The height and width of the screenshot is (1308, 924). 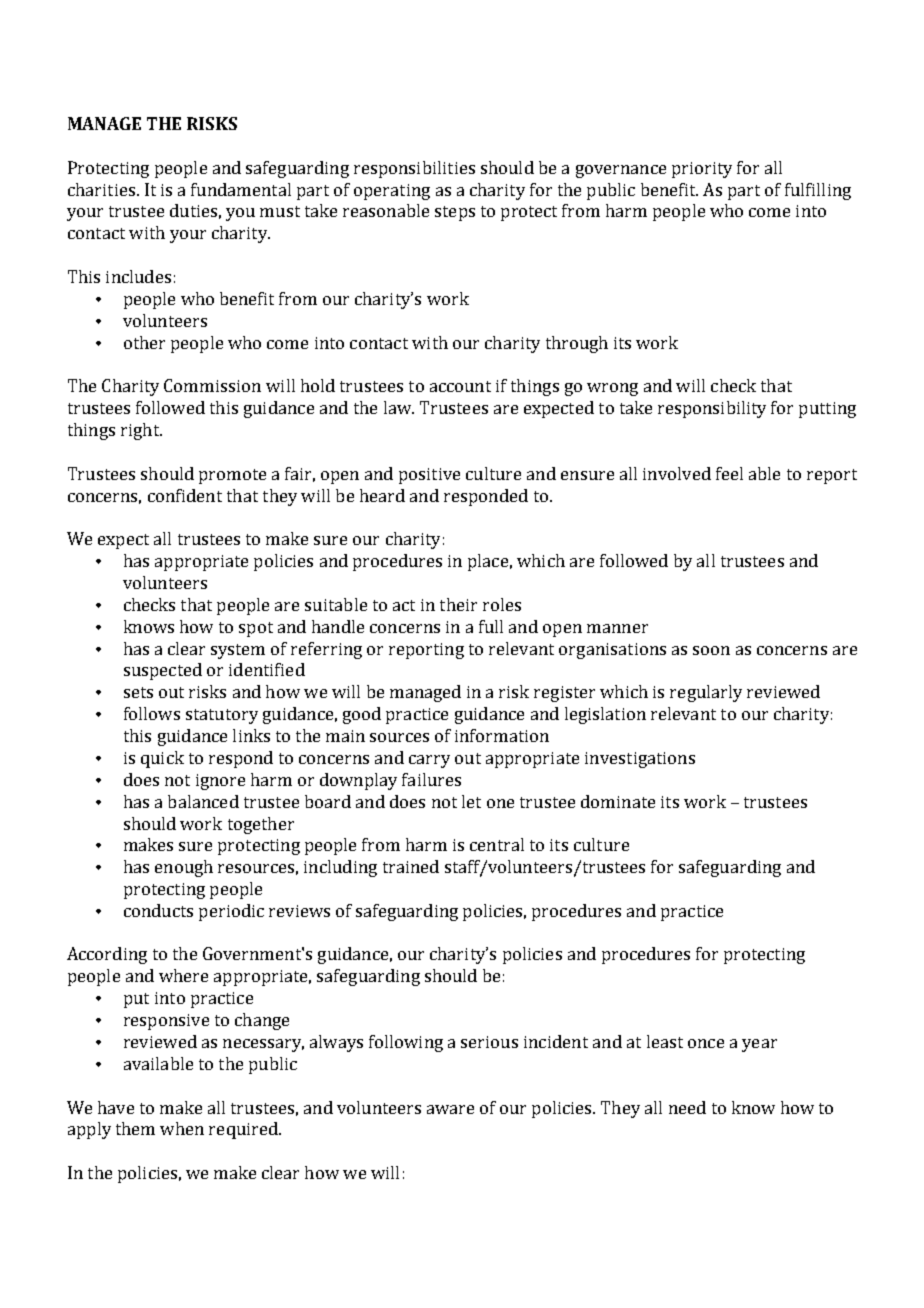 I want to click on when, so click(x=182, y=1128).
